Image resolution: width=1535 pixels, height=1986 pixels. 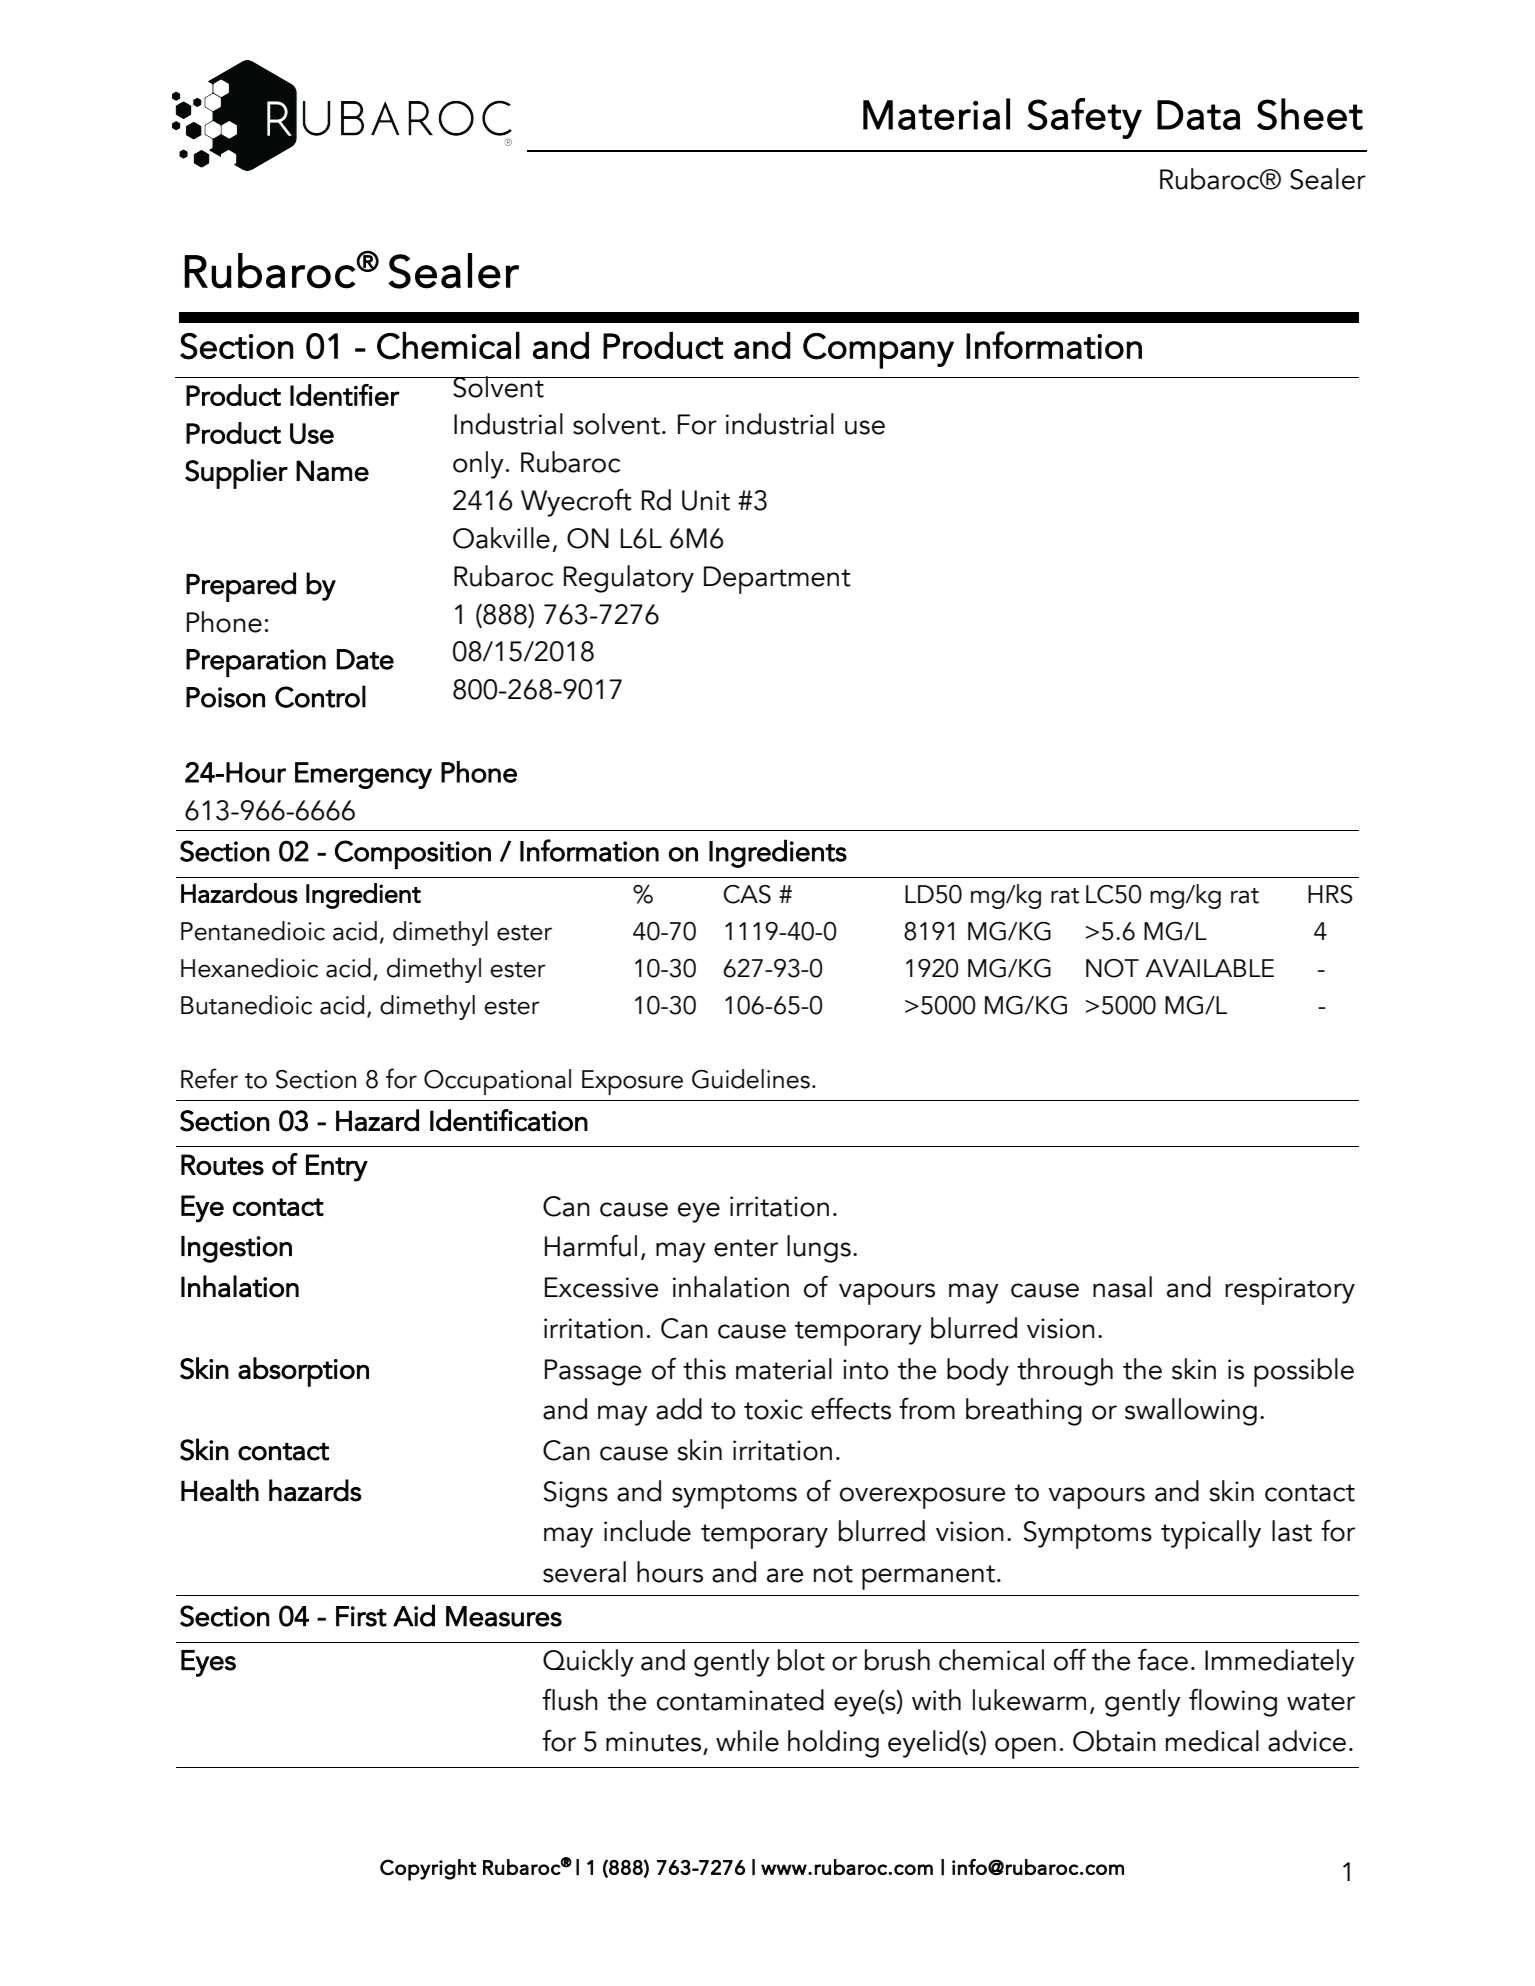 What do you see at coordinates (1212, 1741) in the image?
I see `medical` at bounding box center [1212, 1741].
